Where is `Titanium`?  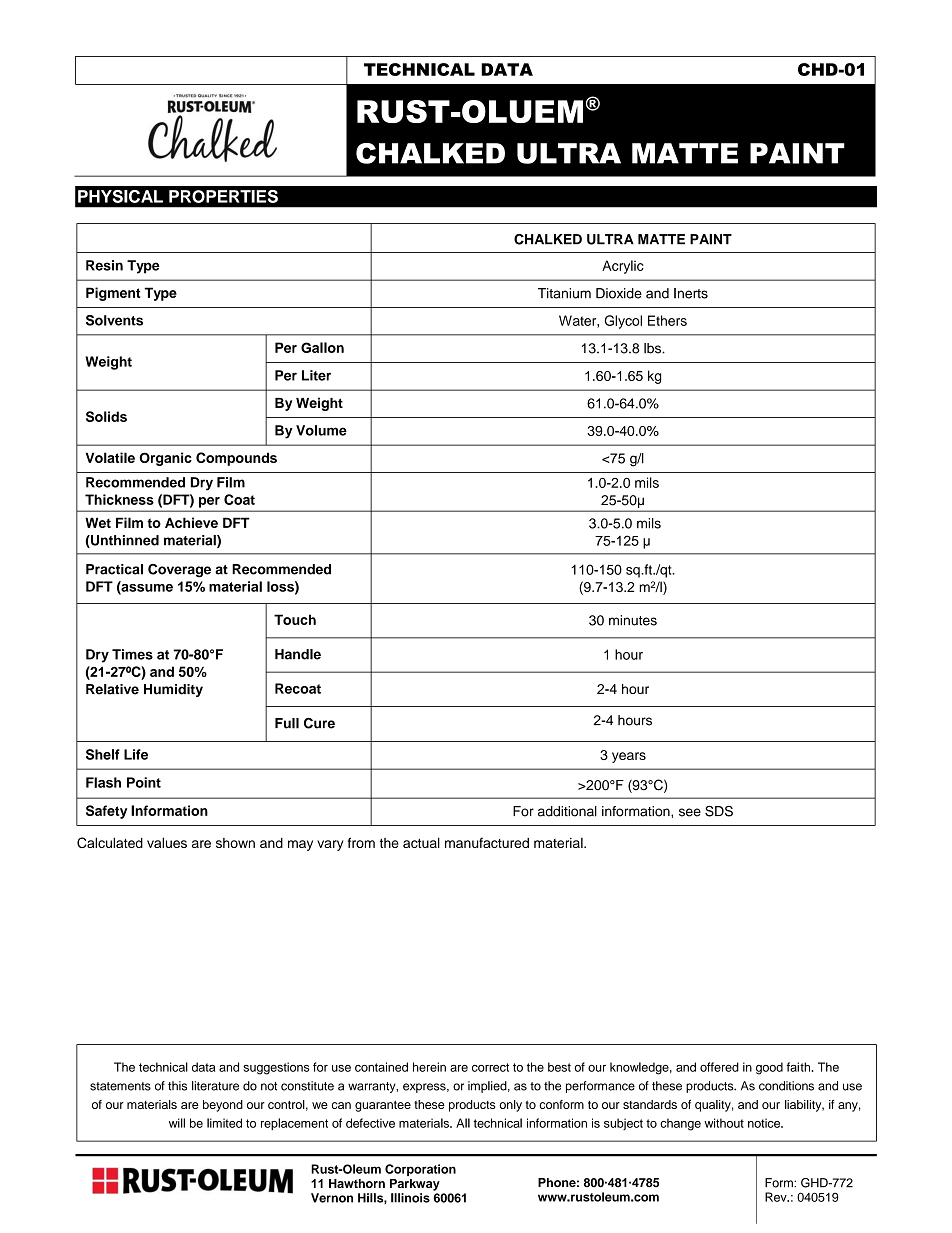
Titanium is located at coordinates (564, 293).
